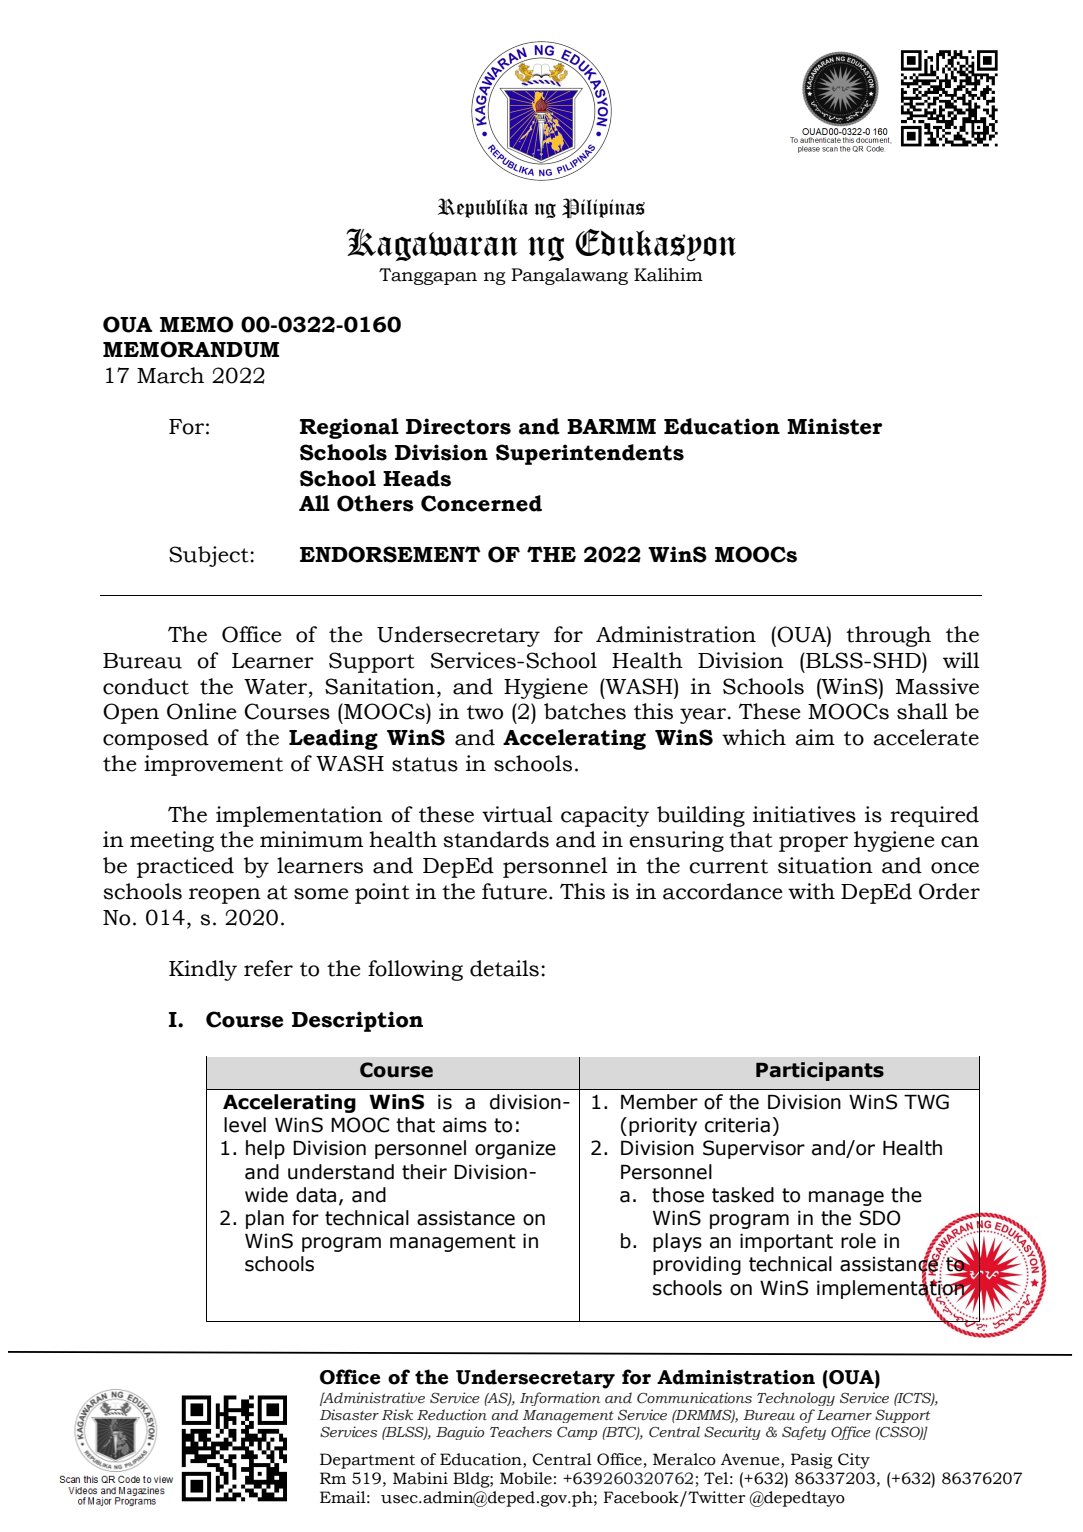 The width and height of the image is (1083, 1532). What do you see at coordinates (590, 454) in the image?
I see `Superintendents` at bounding box center [590, 454].
